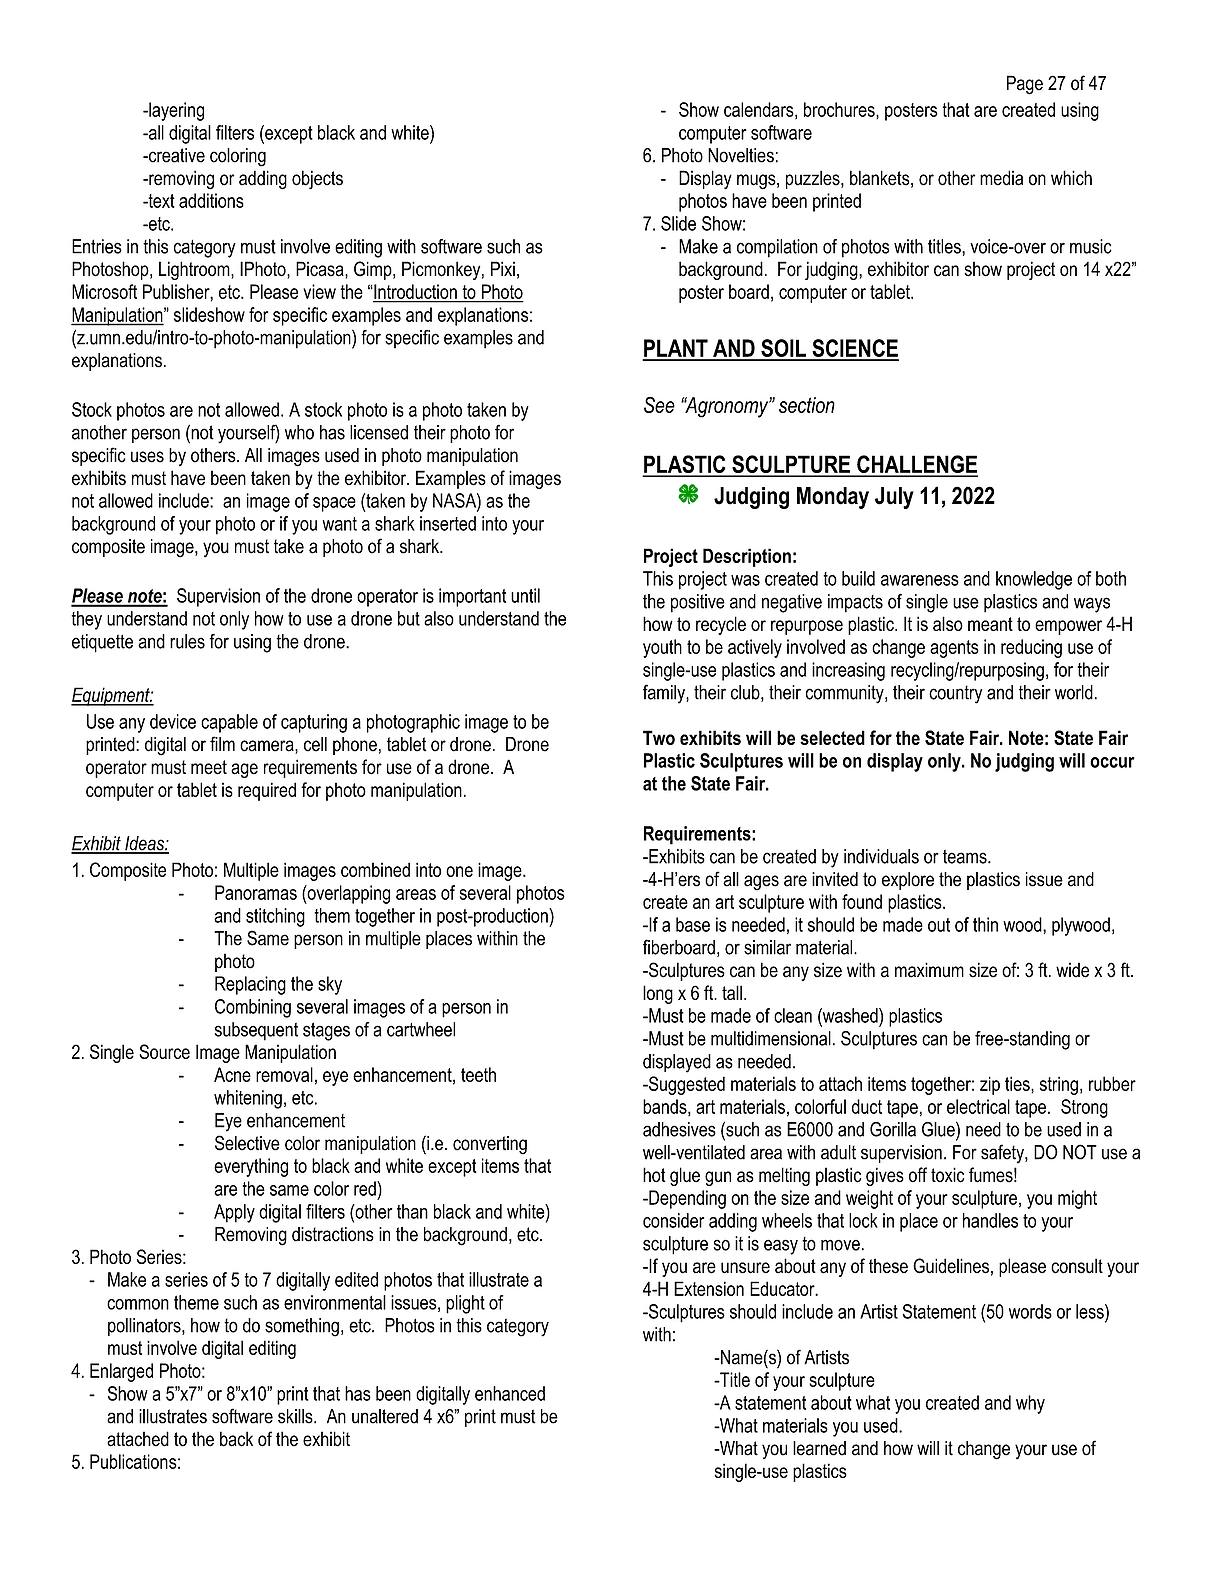 The image size is (1214, 1571). I want to click on zip, so click(990, 1085).
